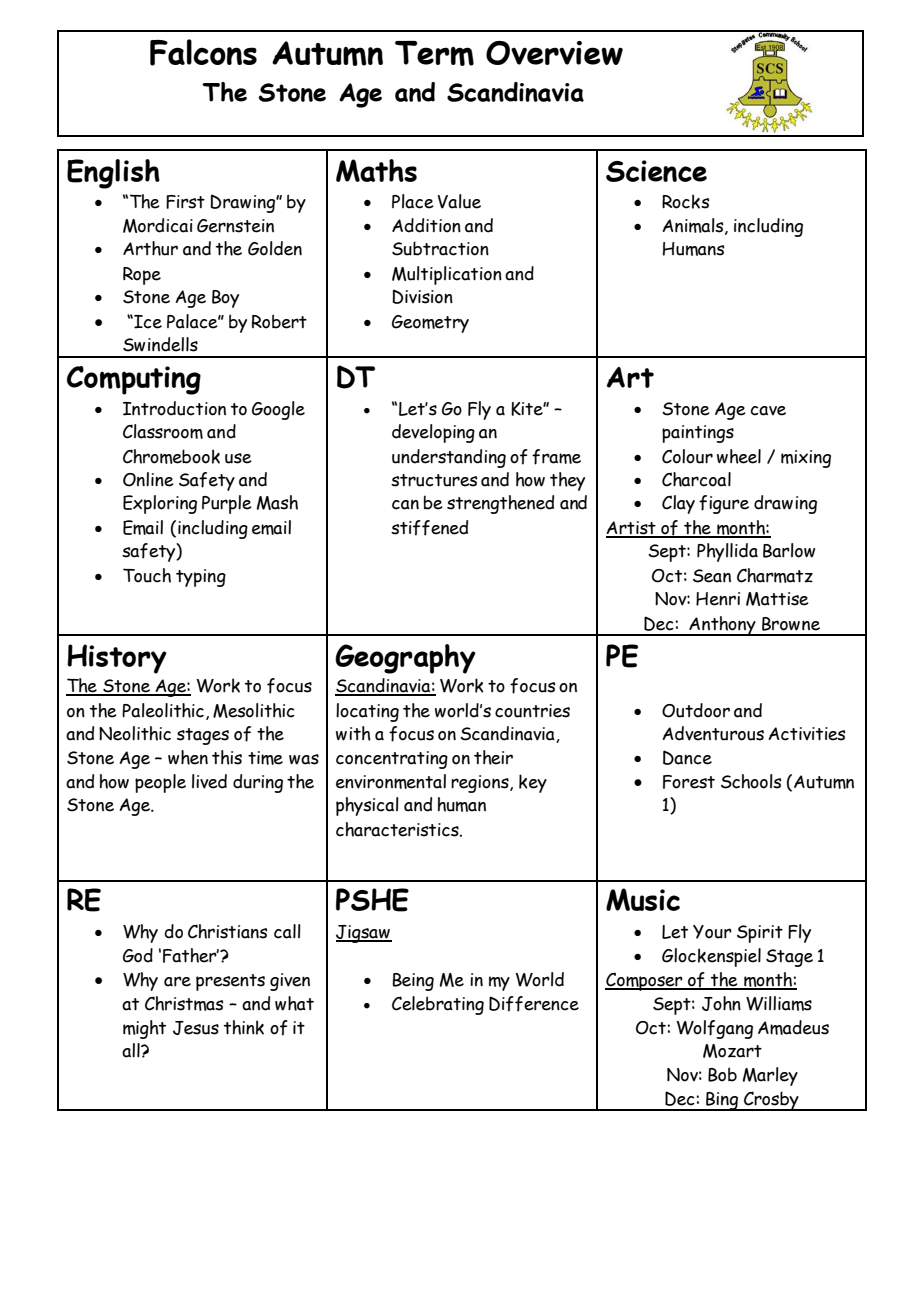 The image size is (924, 1308). What do you see at coordinates (113, 174) in the document?
I see `English` at bounding box center [113, 174].
